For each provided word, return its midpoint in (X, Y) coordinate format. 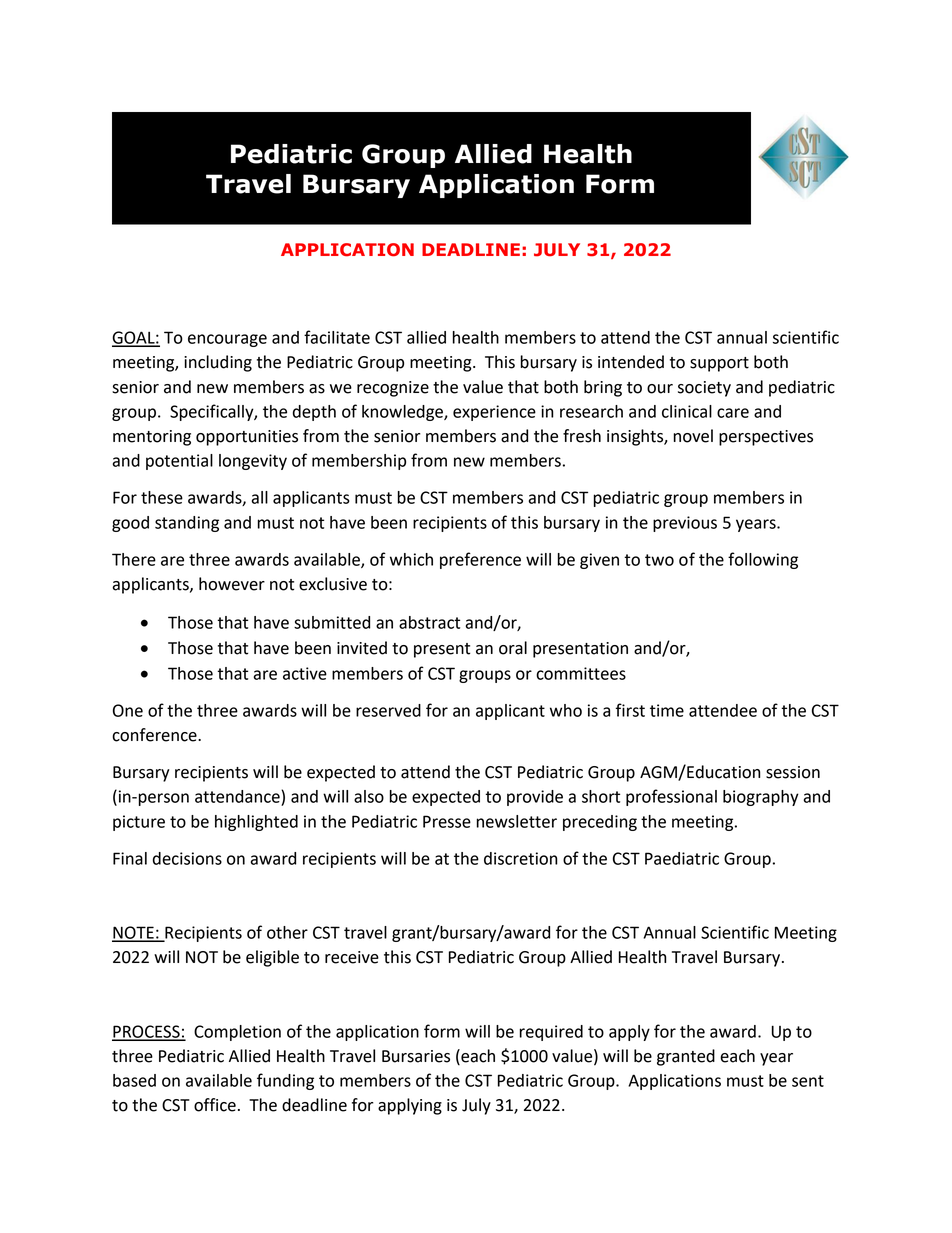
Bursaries (416, 1056)
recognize (393, 389)
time (667, 710)
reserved (388, 710)
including (218, 363)
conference (155, 735)
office (215, 1105)
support (719, 364)
